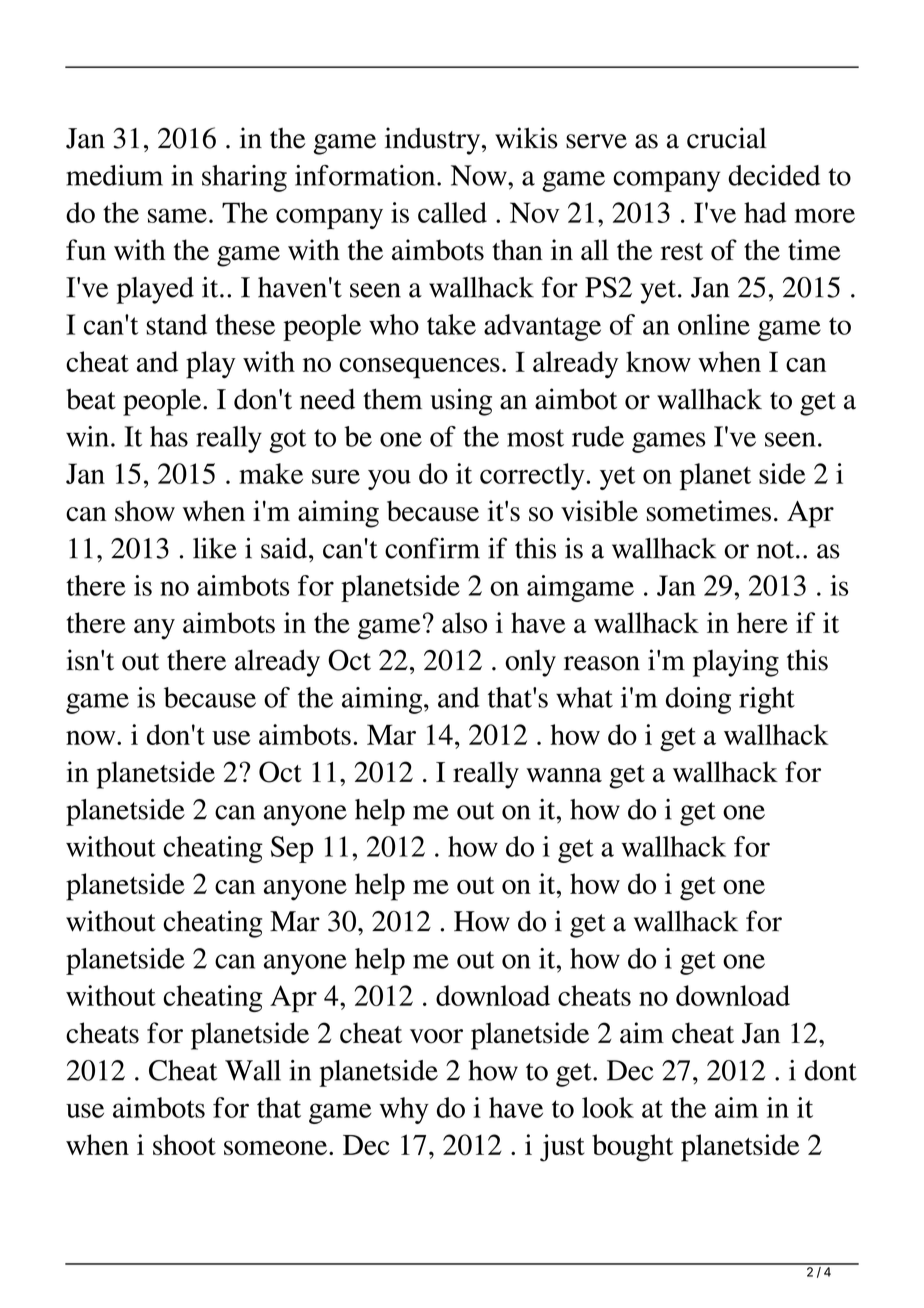  I want to click on you, so click(389, 479).
